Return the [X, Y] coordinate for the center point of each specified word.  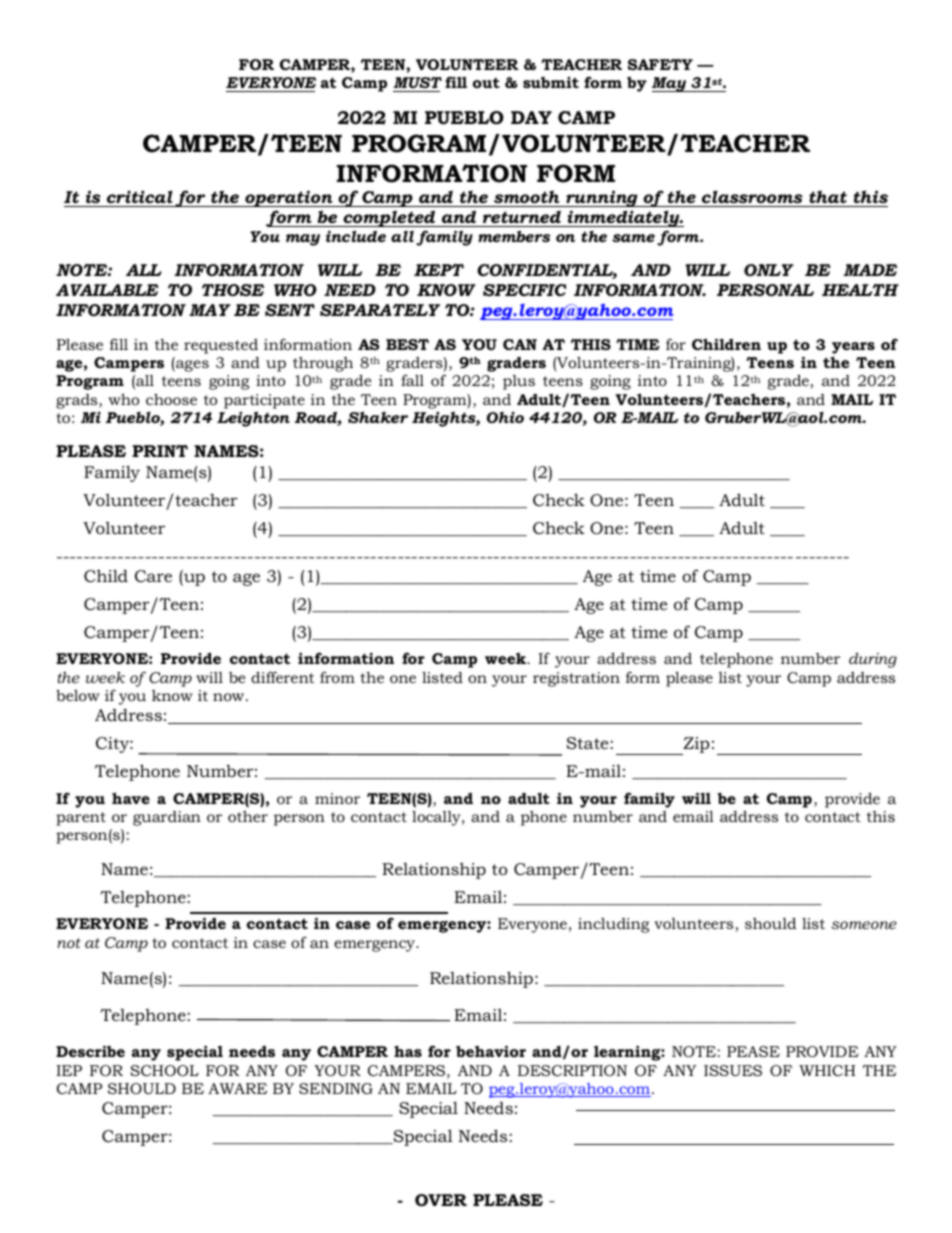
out [486, 82]
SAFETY [660, 64]
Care [153, 576]
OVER [441, 1200]
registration [576, 679]
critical [140, 196]
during [873, 660]
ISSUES [733, 1070]
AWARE [237, 1088]
